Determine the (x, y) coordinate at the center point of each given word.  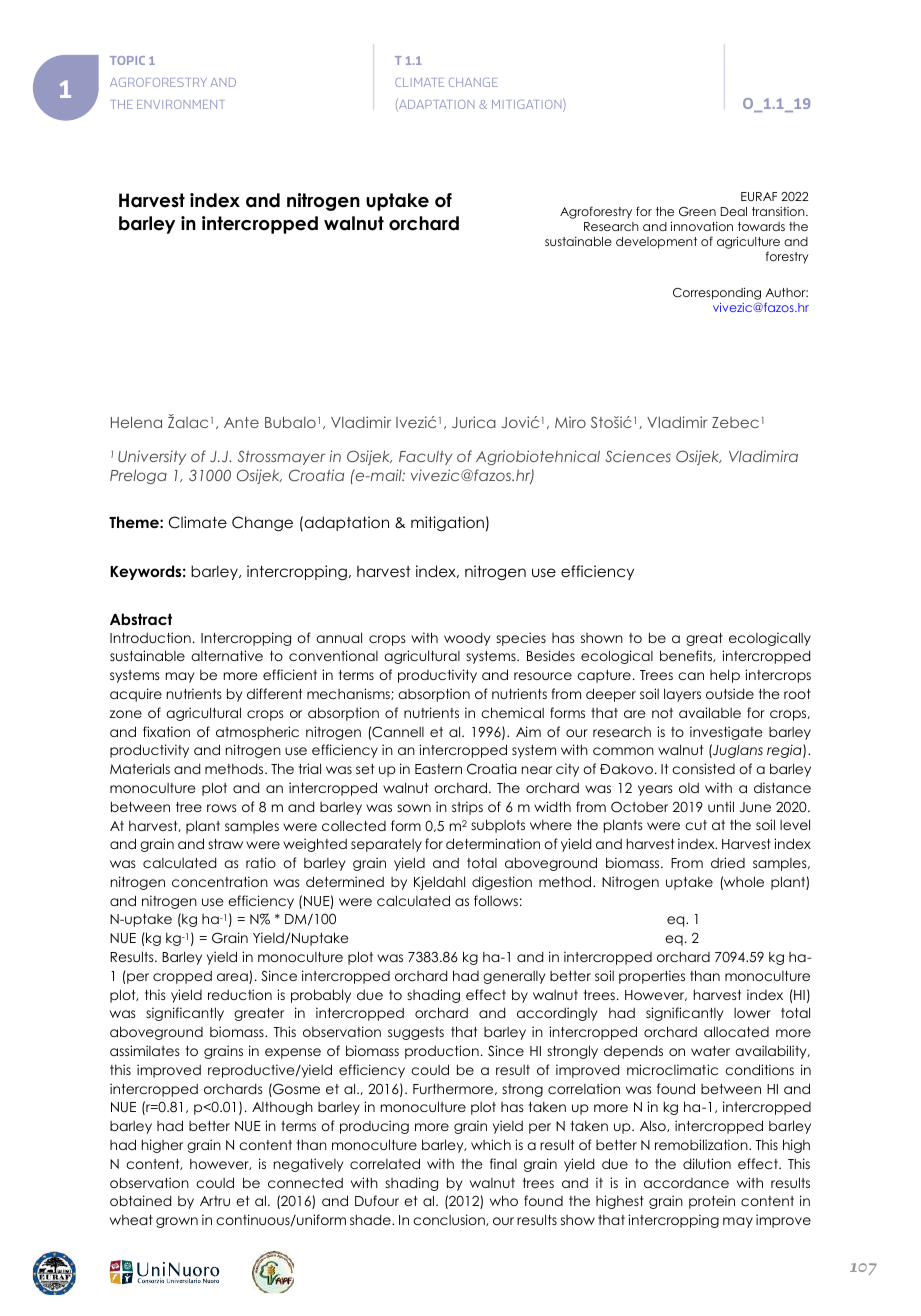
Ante (241, 422)
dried (728, 862)
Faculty (426, 458)
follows (496, 900)
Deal (734, 211)
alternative (227, 655)
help (725, 676)
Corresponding (717, 295)
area (233, 978)
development (656, 243)
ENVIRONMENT (181, 104)
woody (467, 639)
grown (177, 1222)
